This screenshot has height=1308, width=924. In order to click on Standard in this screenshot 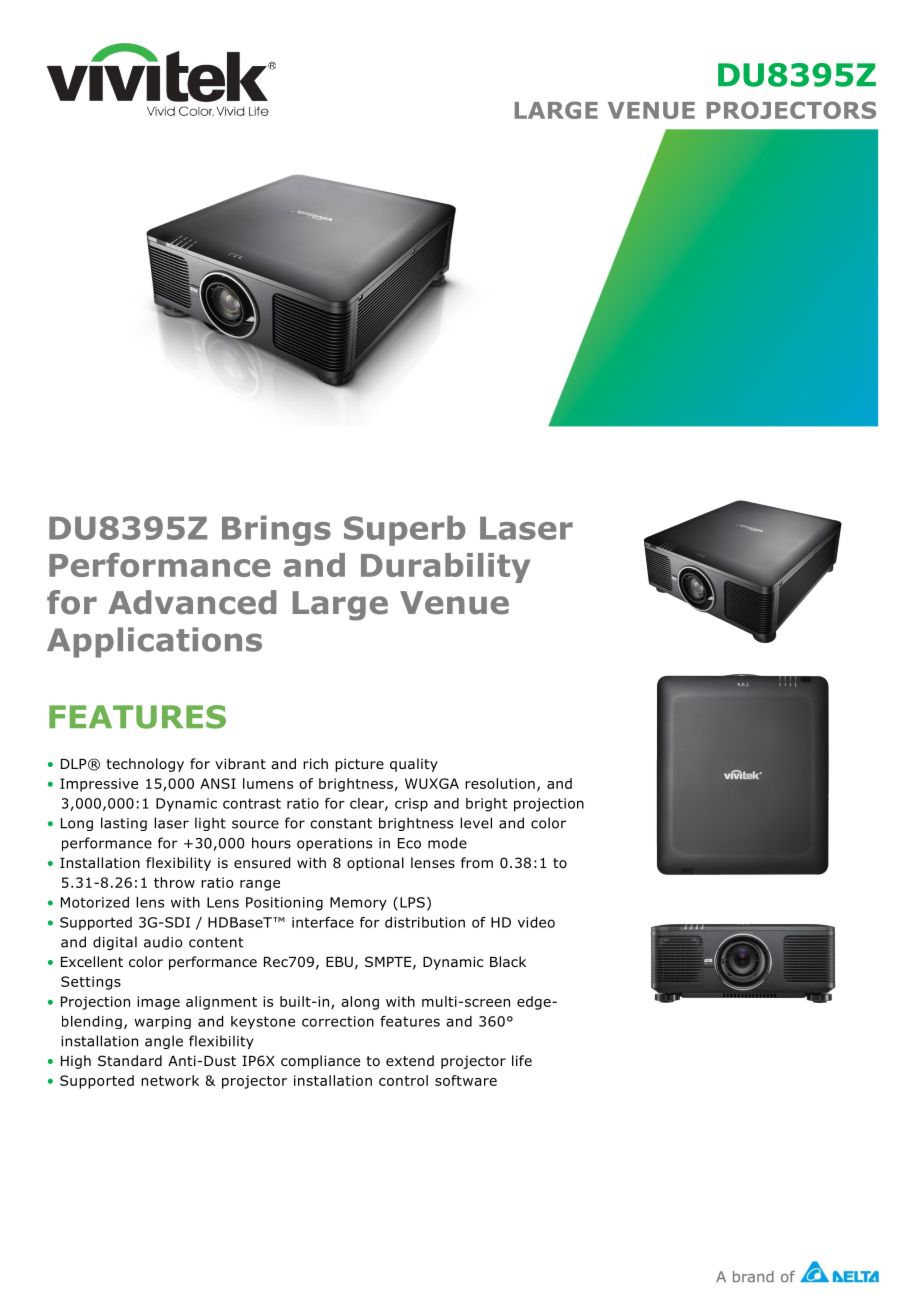, I will do `click(130, 1060)`.
